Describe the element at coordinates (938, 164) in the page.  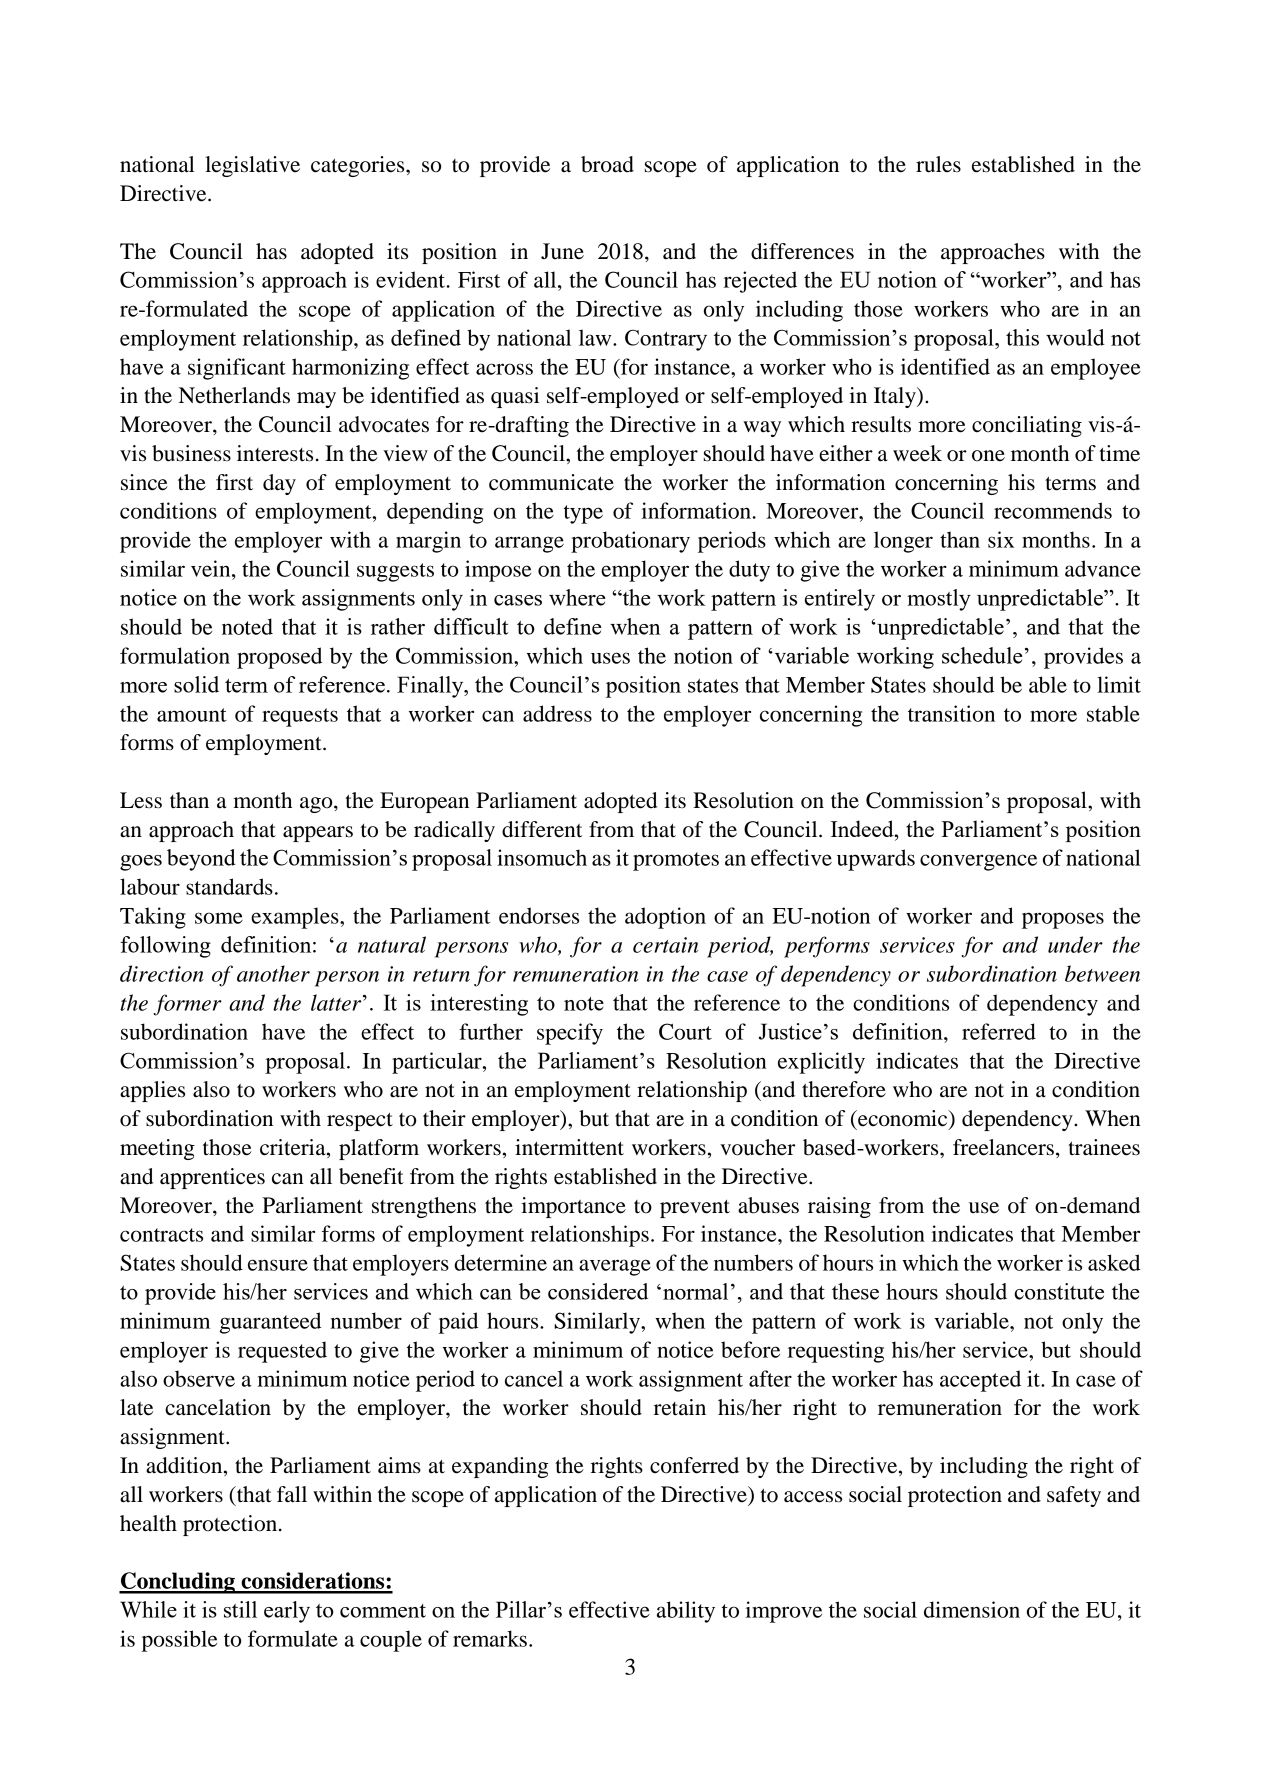
I see `rules` at that location.
